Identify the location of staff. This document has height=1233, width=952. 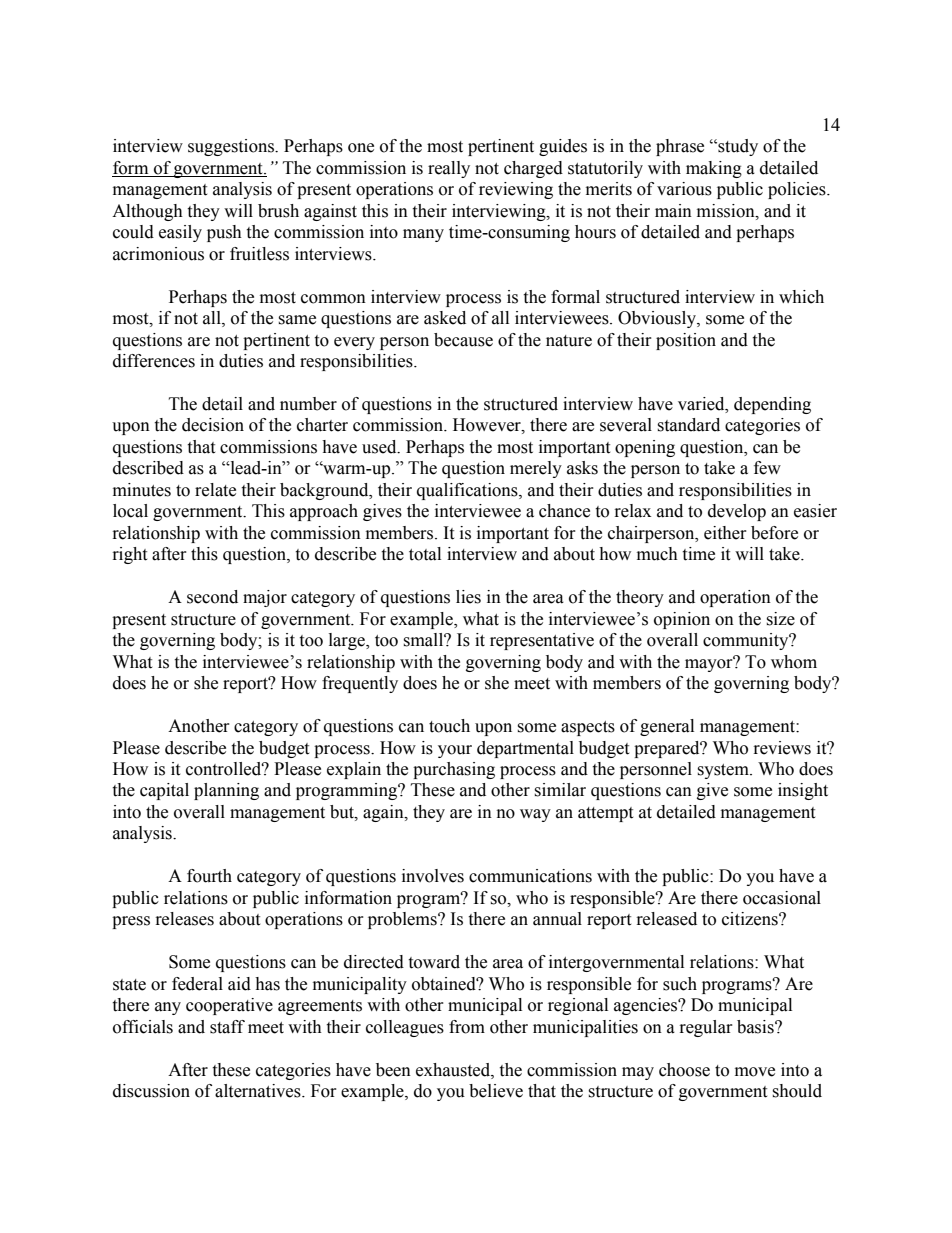
(227, 1027).
